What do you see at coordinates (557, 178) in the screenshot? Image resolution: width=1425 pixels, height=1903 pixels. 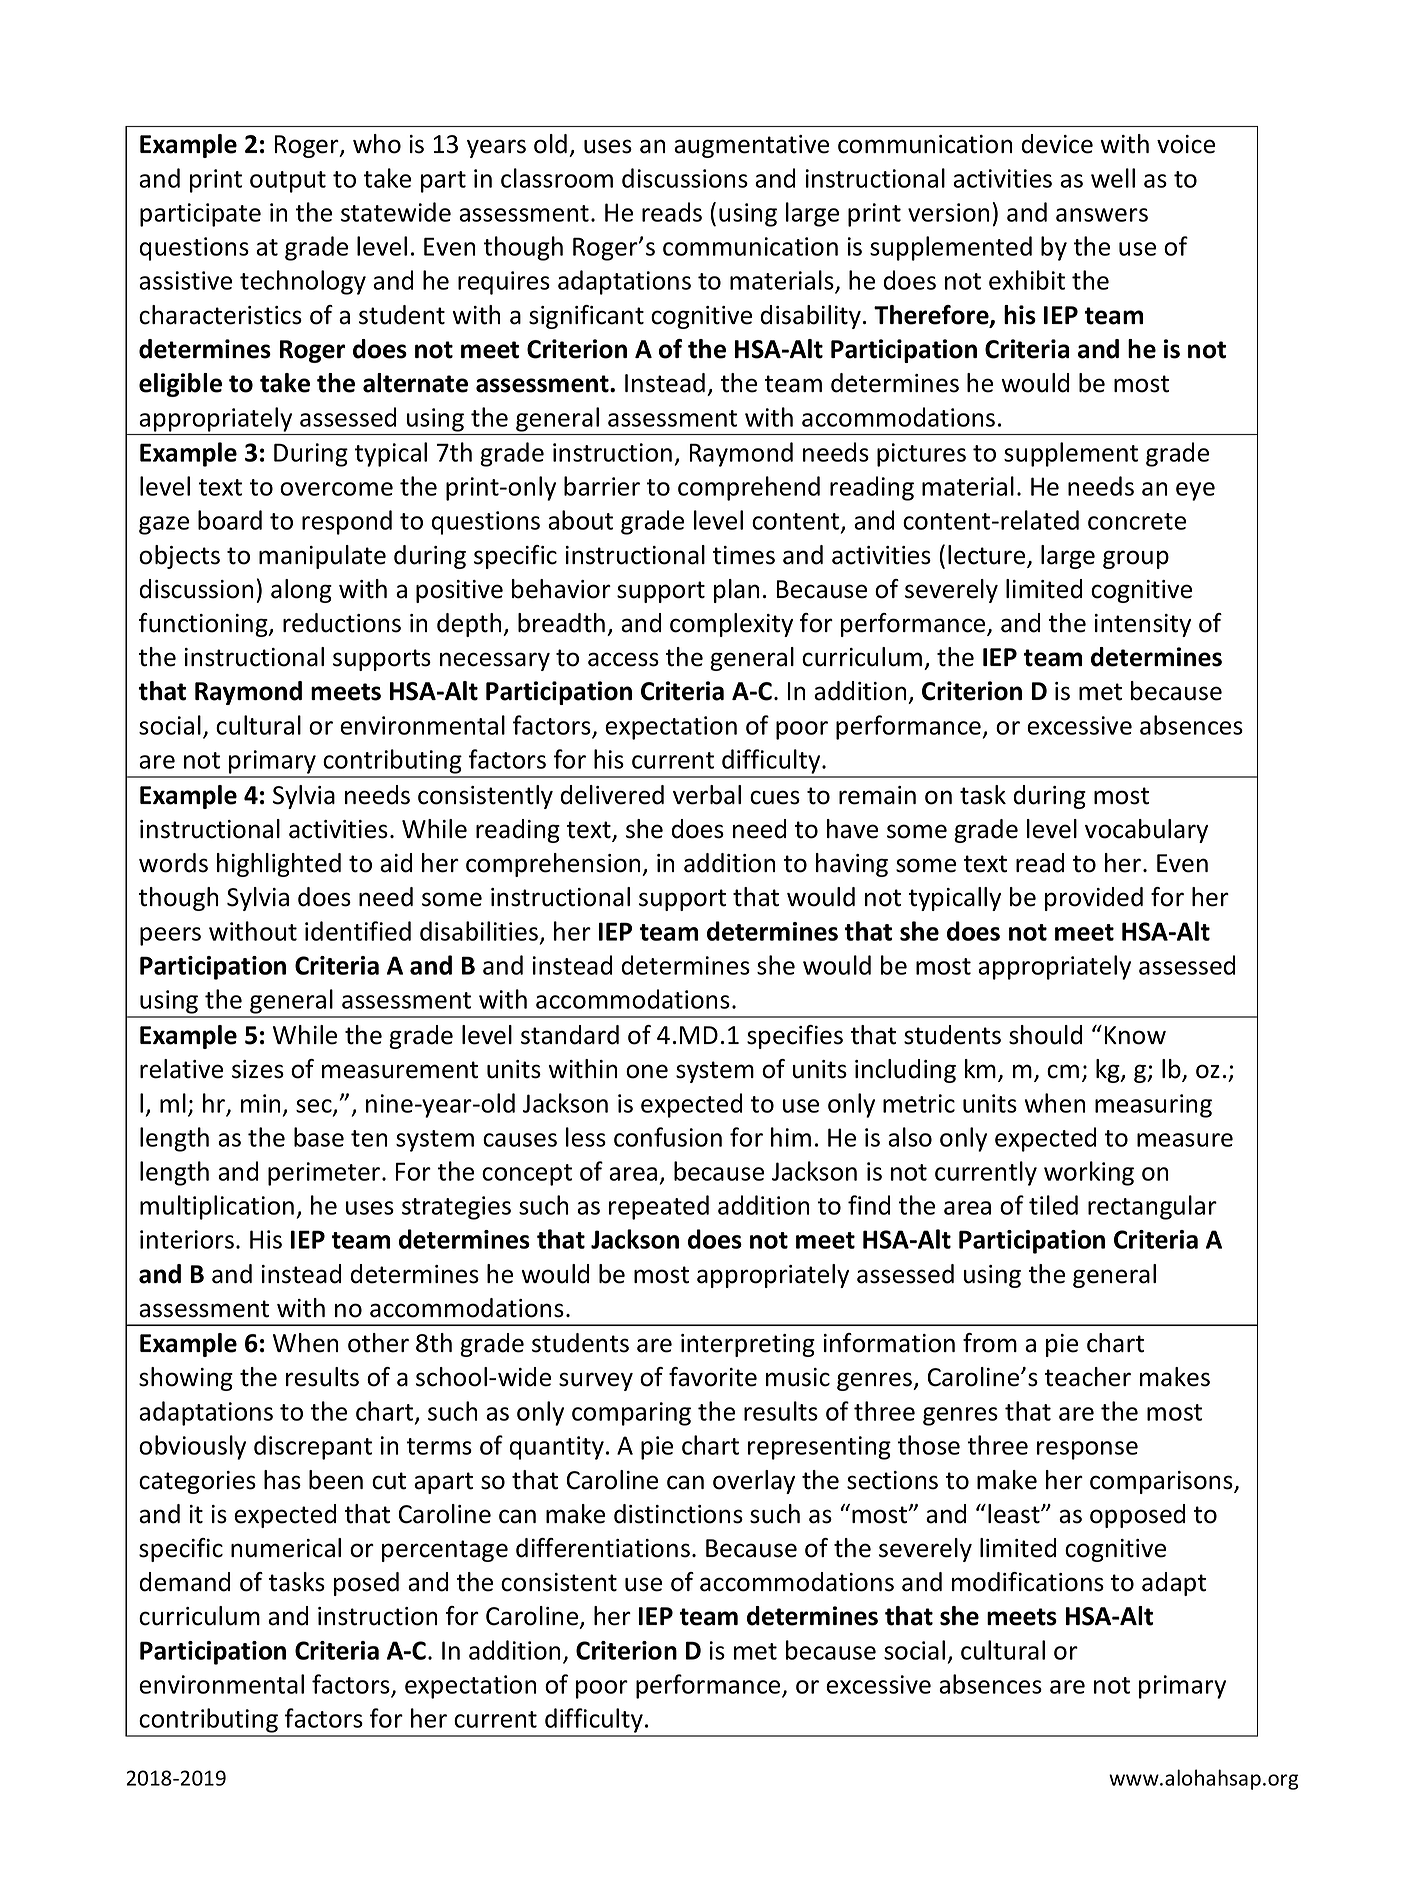 I see `classroom` at bounding box center [557, 178].
